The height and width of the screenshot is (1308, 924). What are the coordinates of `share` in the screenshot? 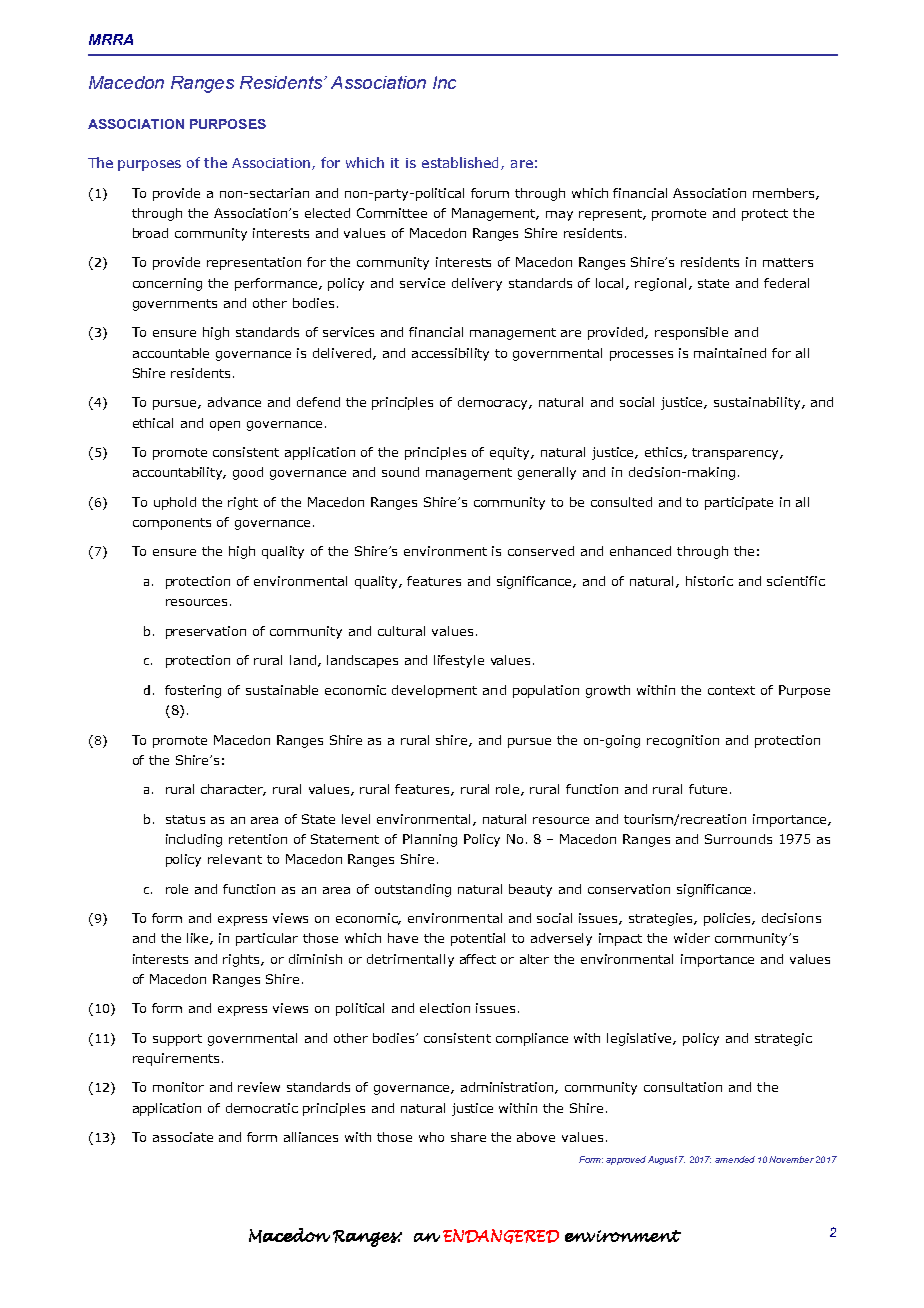 It's located at (468, 1137).
